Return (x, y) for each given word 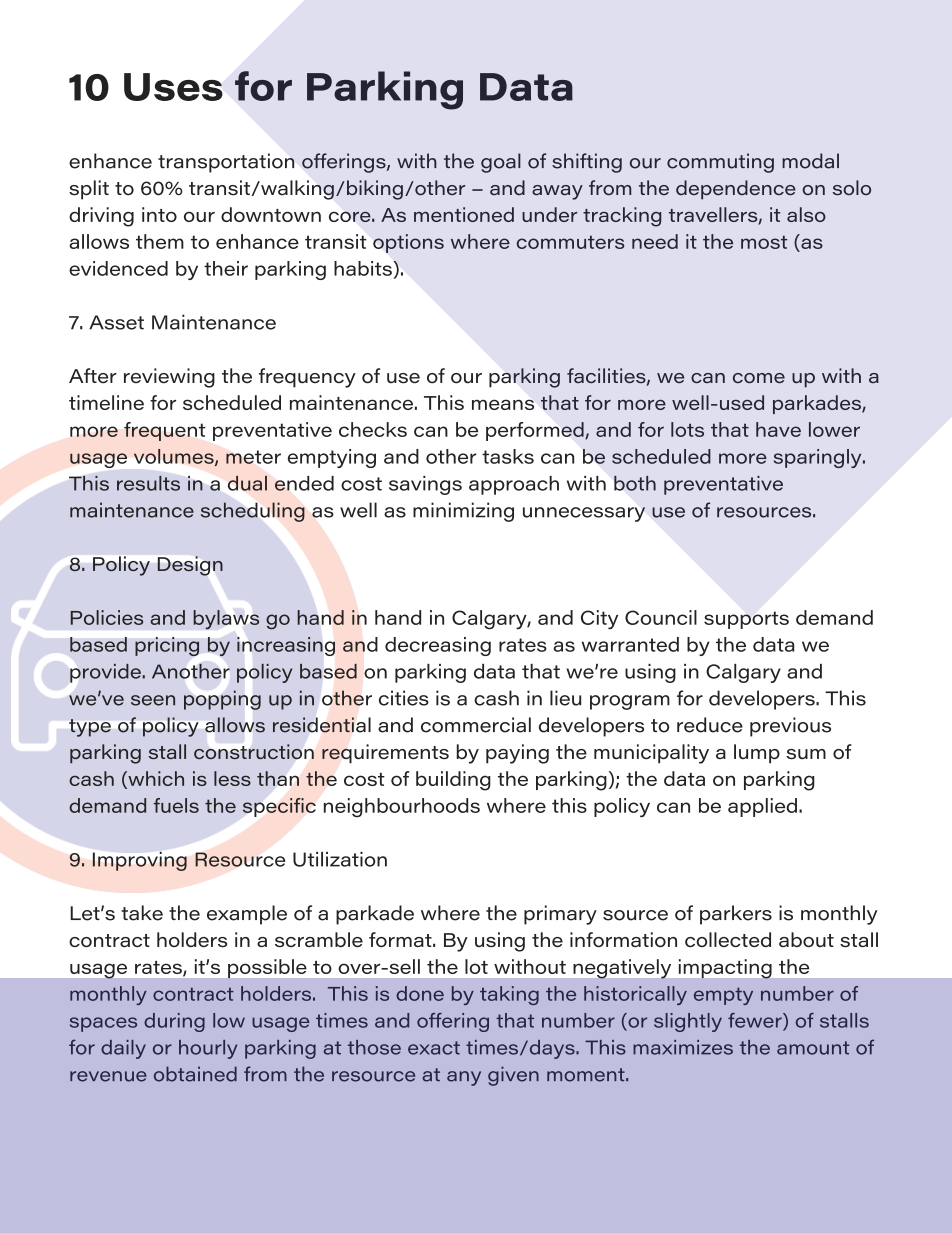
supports (746, 620)
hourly (208, 1049)
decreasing (438, 646)
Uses (173, 87)
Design (190, 566)
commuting (720, 163)
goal (501, 163)
